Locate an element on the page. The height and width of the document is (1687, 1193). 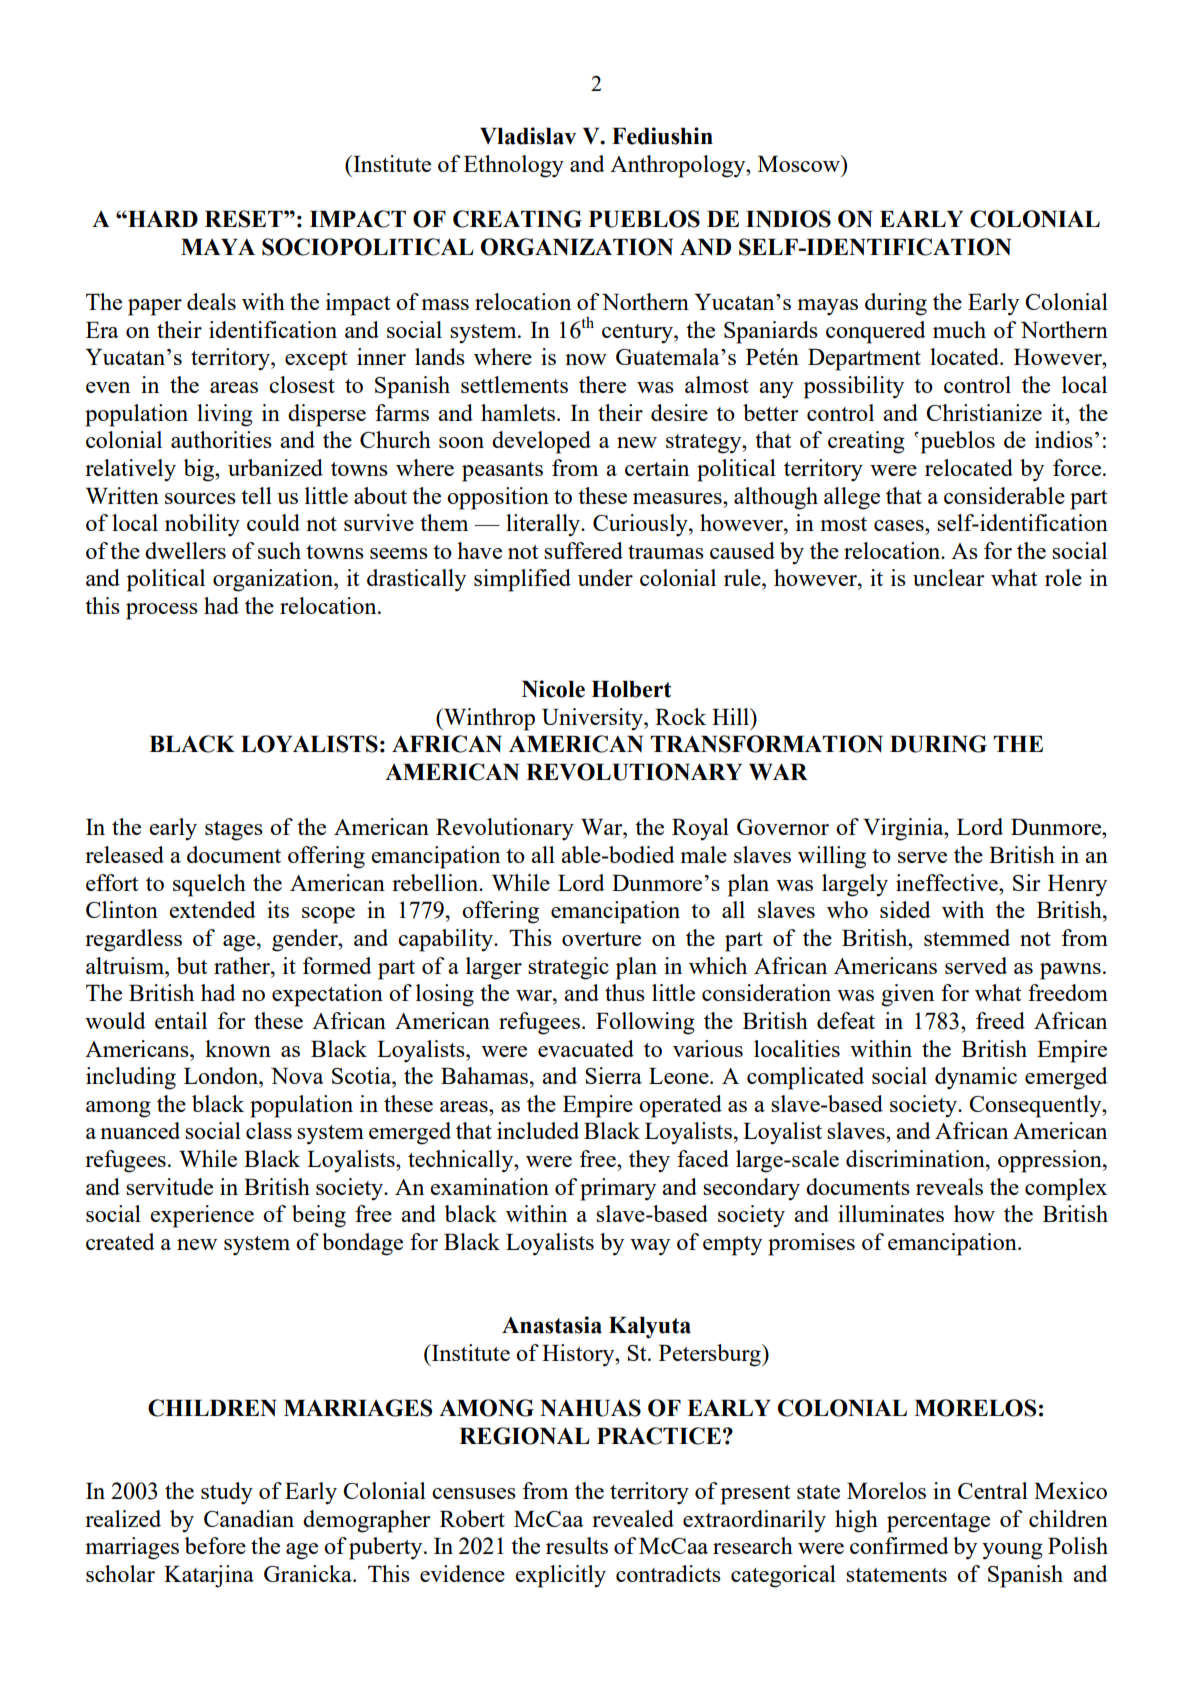
unclear is located at coordinates (949, 577).
